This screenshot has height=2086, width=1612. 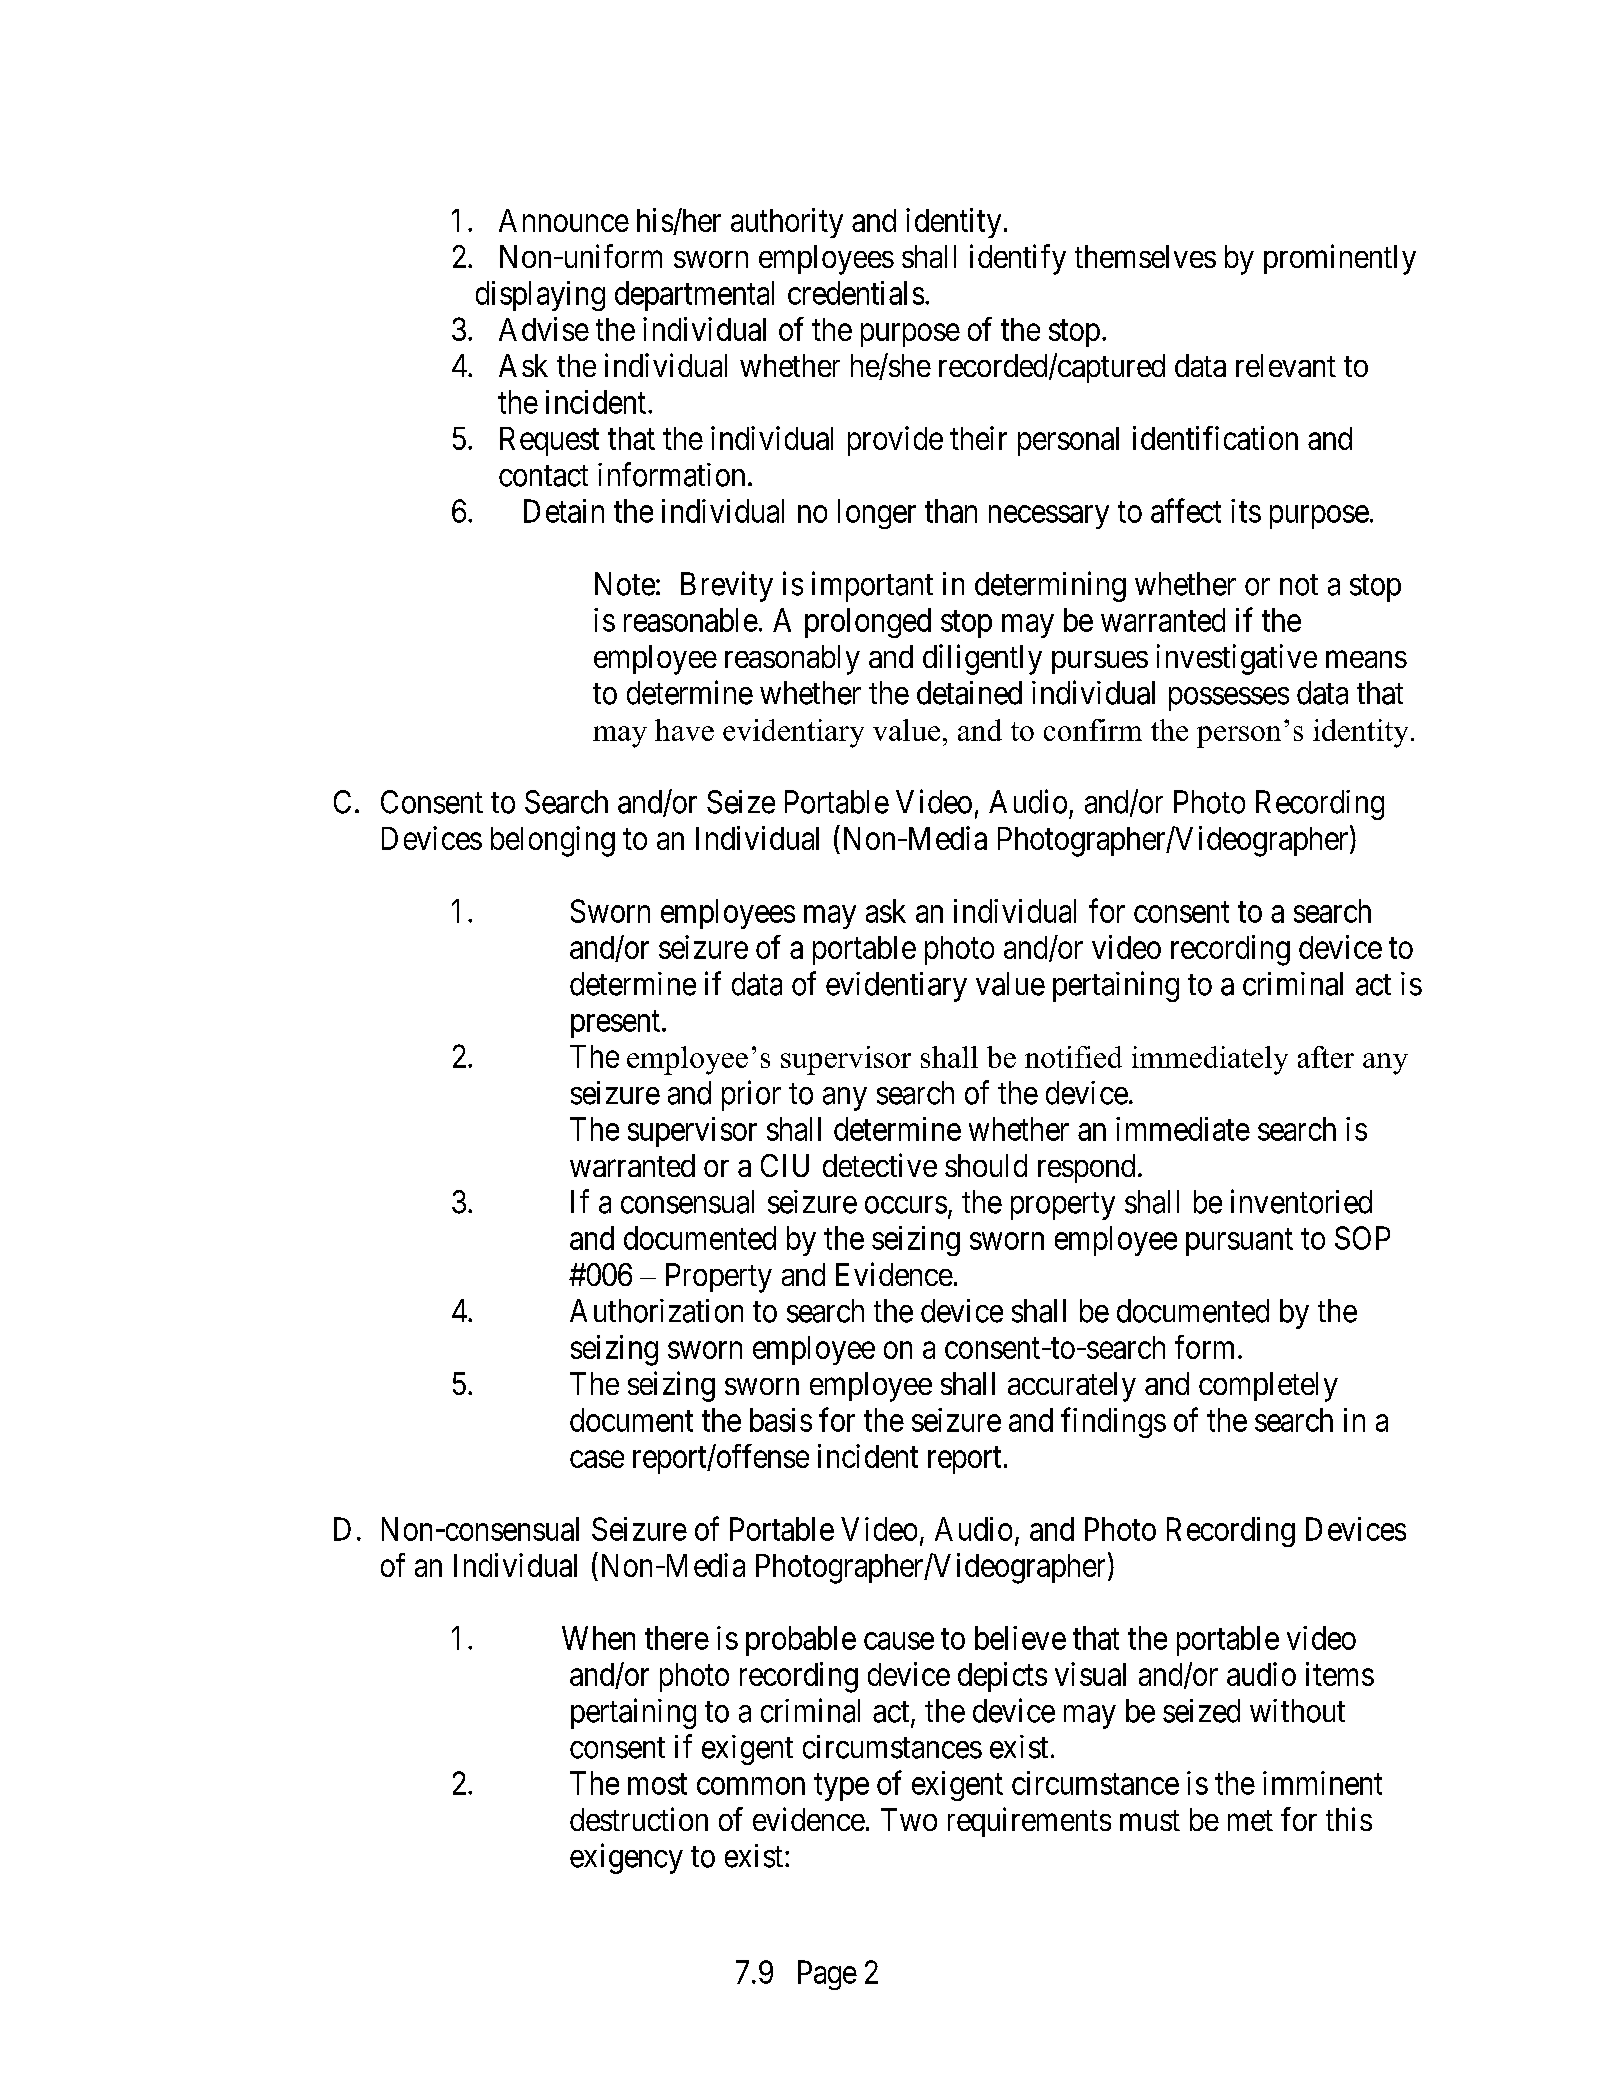 I want to click on identify, so click(x=1018, y=259).
